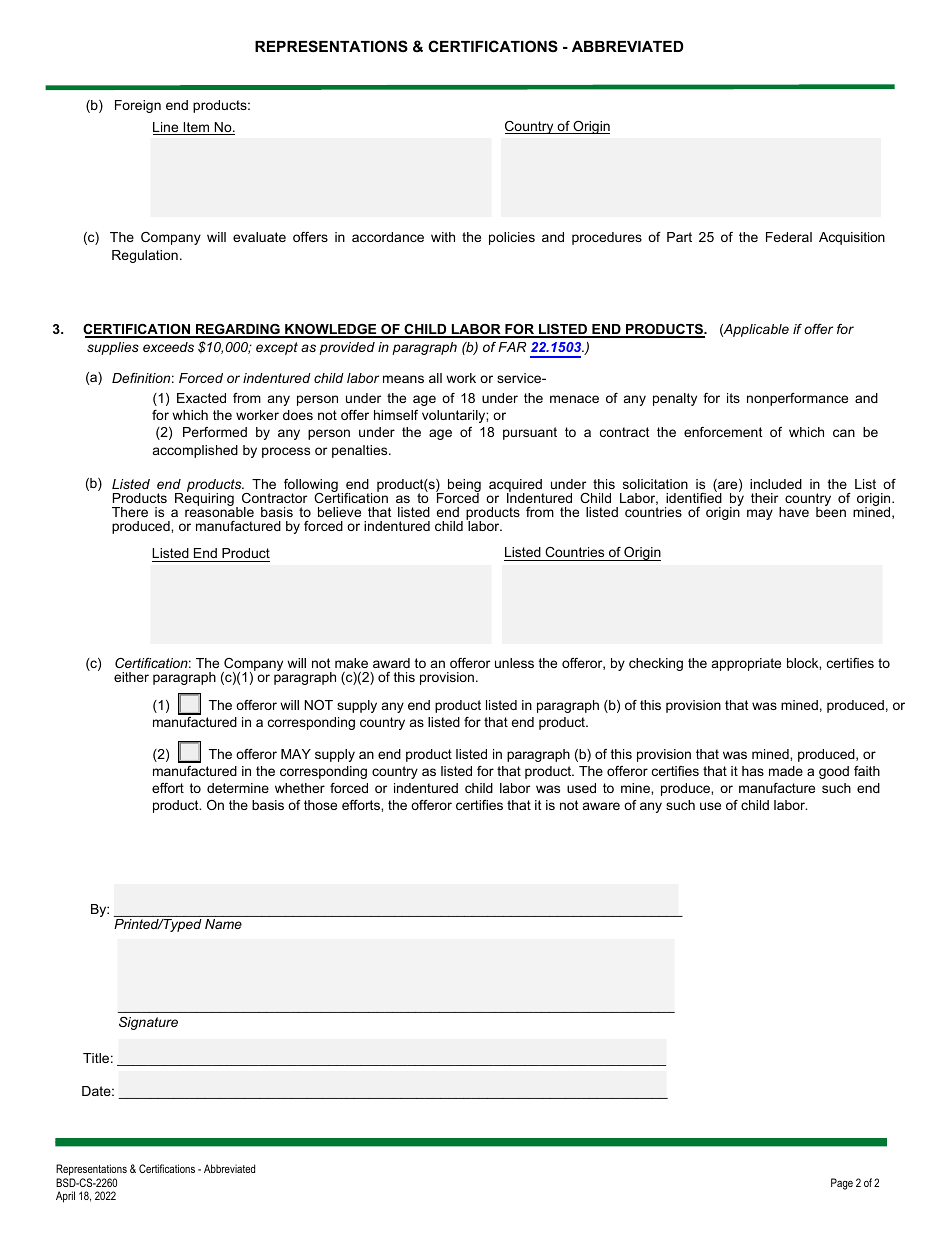  Describe the element at coordinates (168, 347) in the document. I see `exceeds` at that location.
